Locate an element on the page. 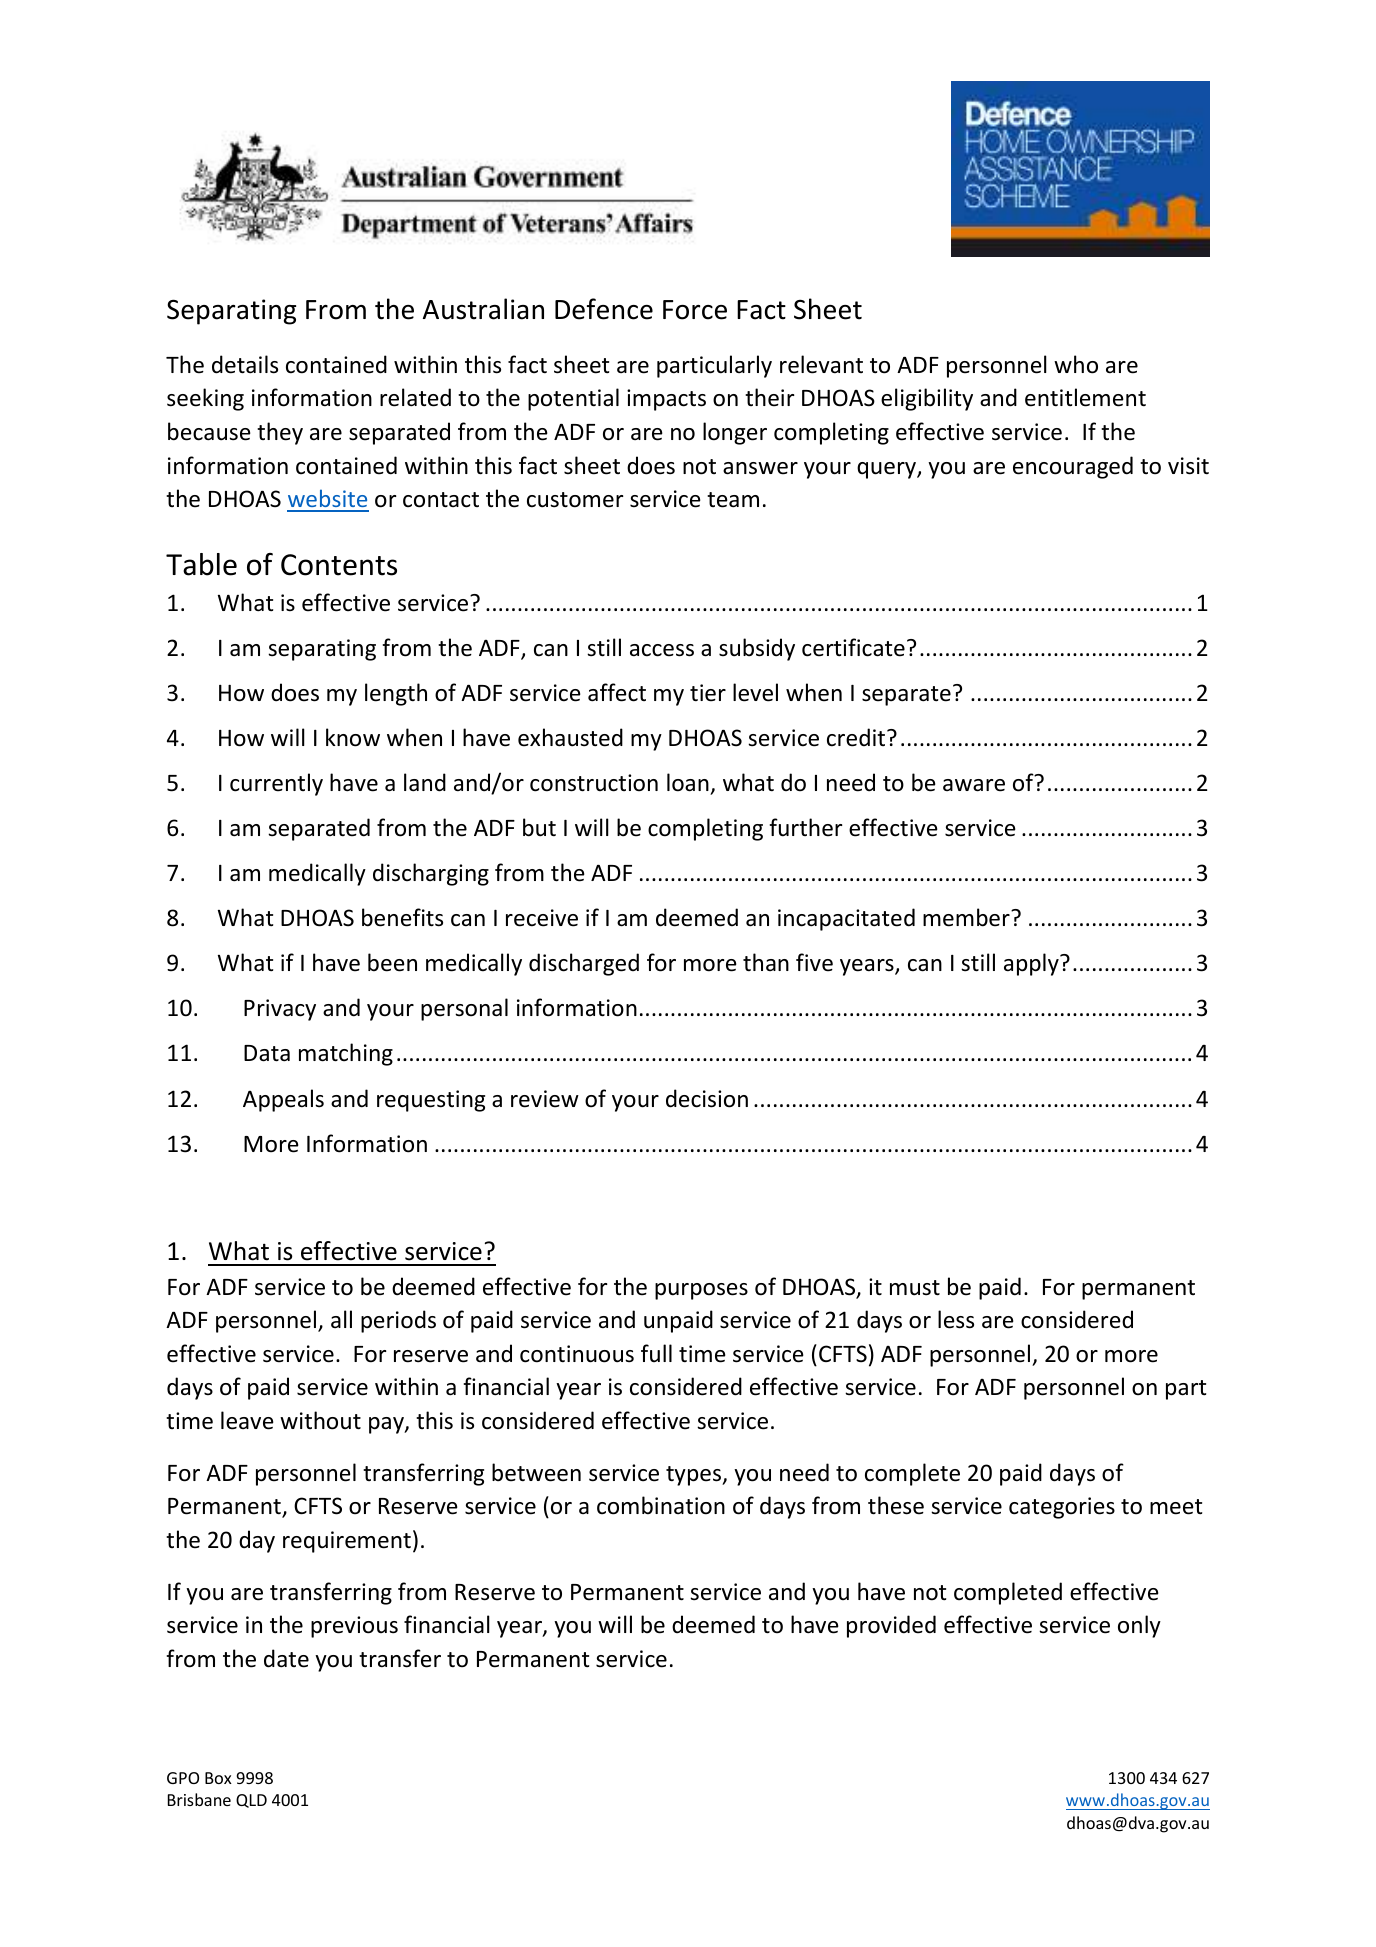  QLD is located at coordinates (251, 1801).
